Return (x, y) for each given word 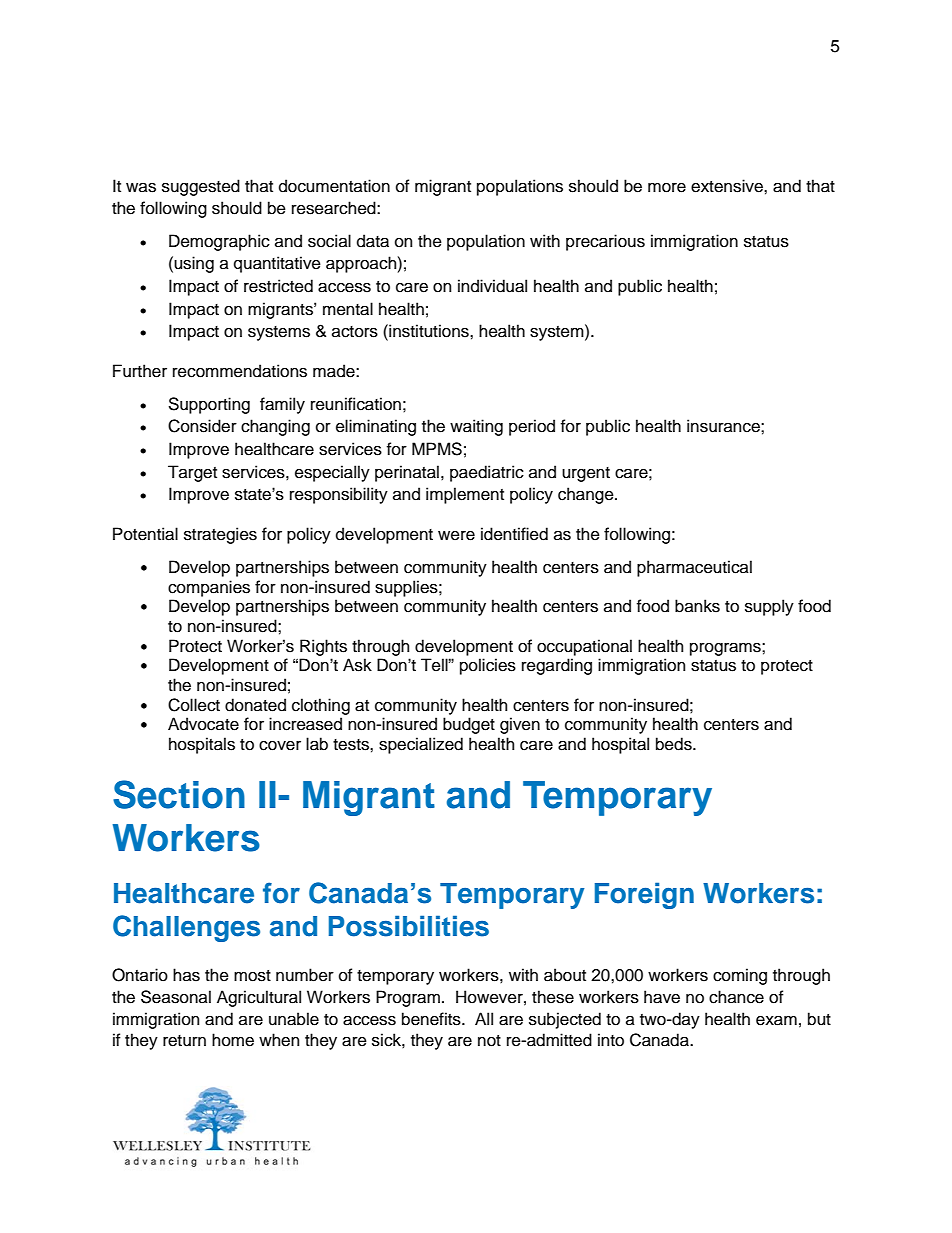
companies (209, 588)
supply (769, 607)
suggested (201, 187)
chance (736, 997)
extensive (728, 186)
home (233, 1040)
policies (488, 666)
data (373, 241)
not (489, 1041)
